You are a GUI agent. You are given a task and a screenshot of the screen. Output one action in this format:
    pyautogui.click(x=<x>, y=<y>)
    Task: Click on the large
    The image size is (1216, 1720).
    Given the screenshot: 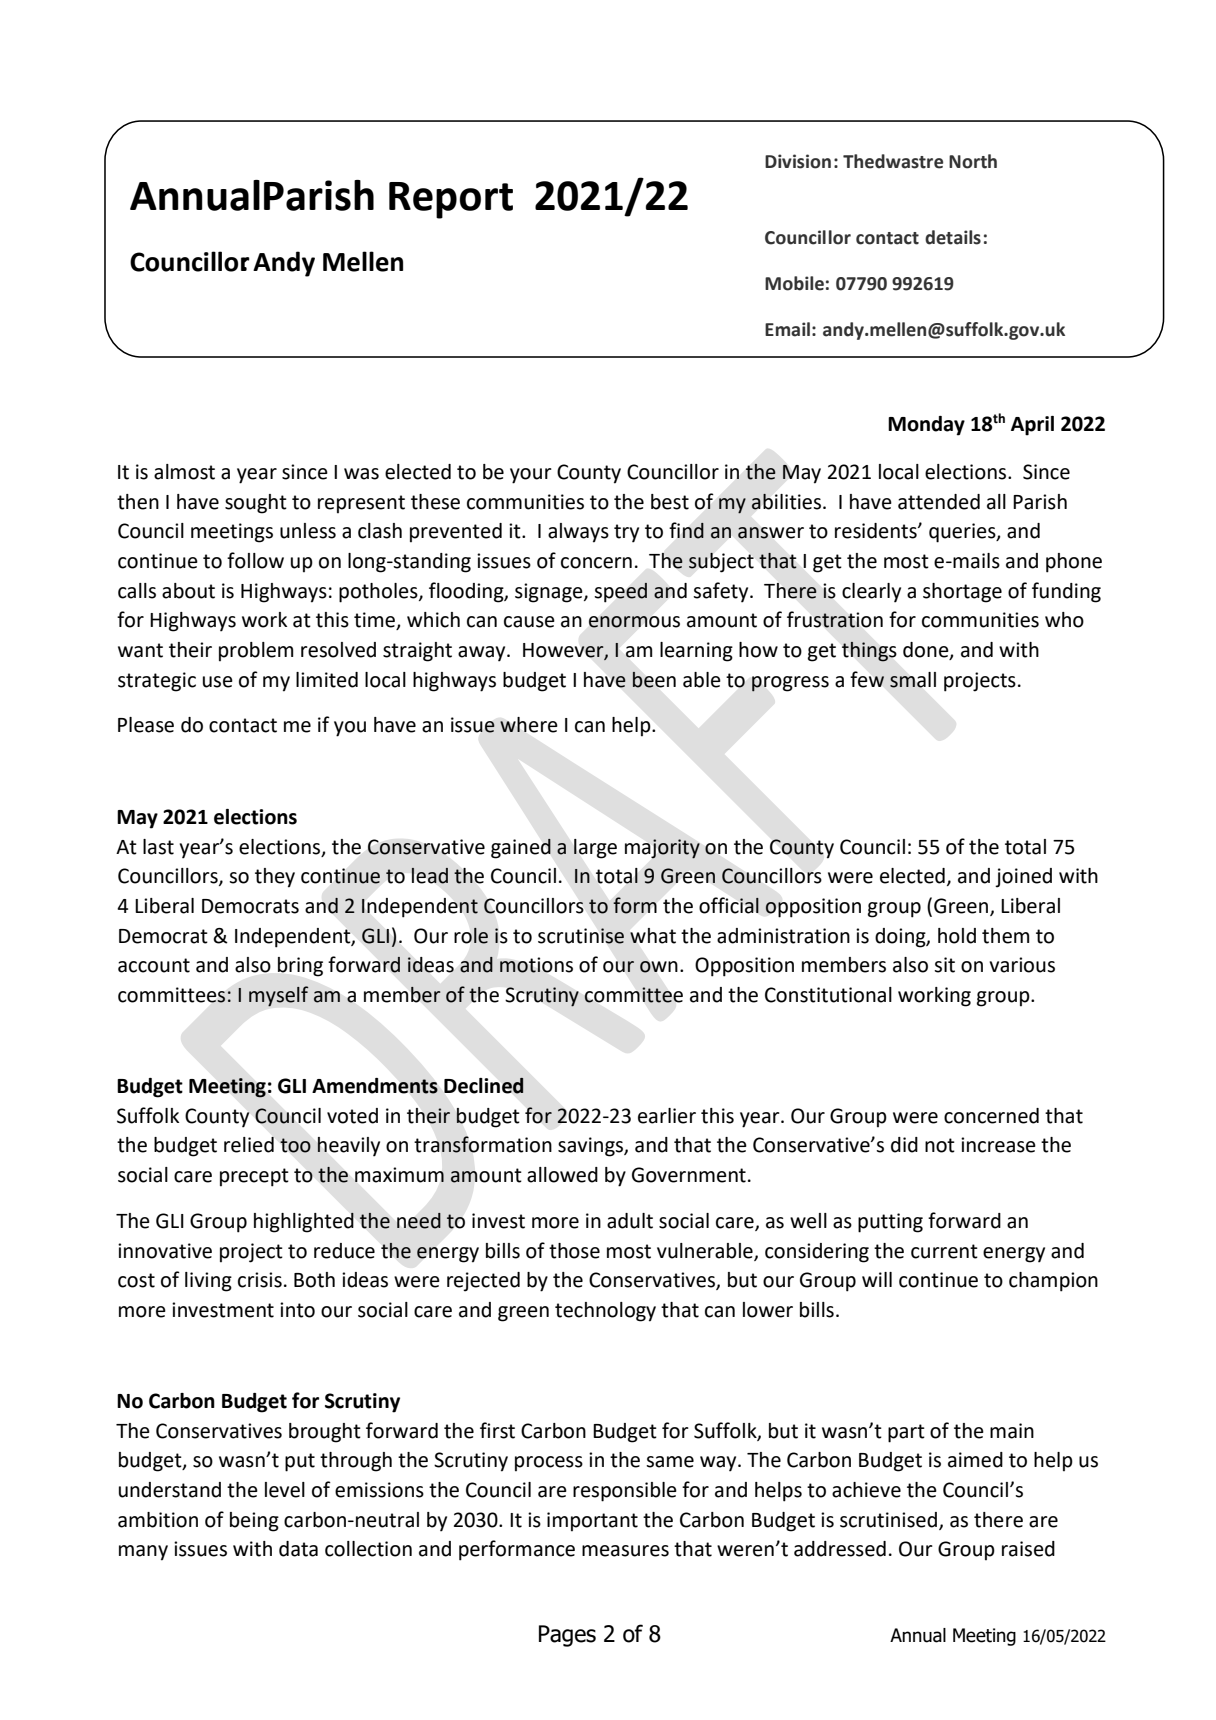 What is the action you would take?
    pyautogui.click(x=595, y=849)
